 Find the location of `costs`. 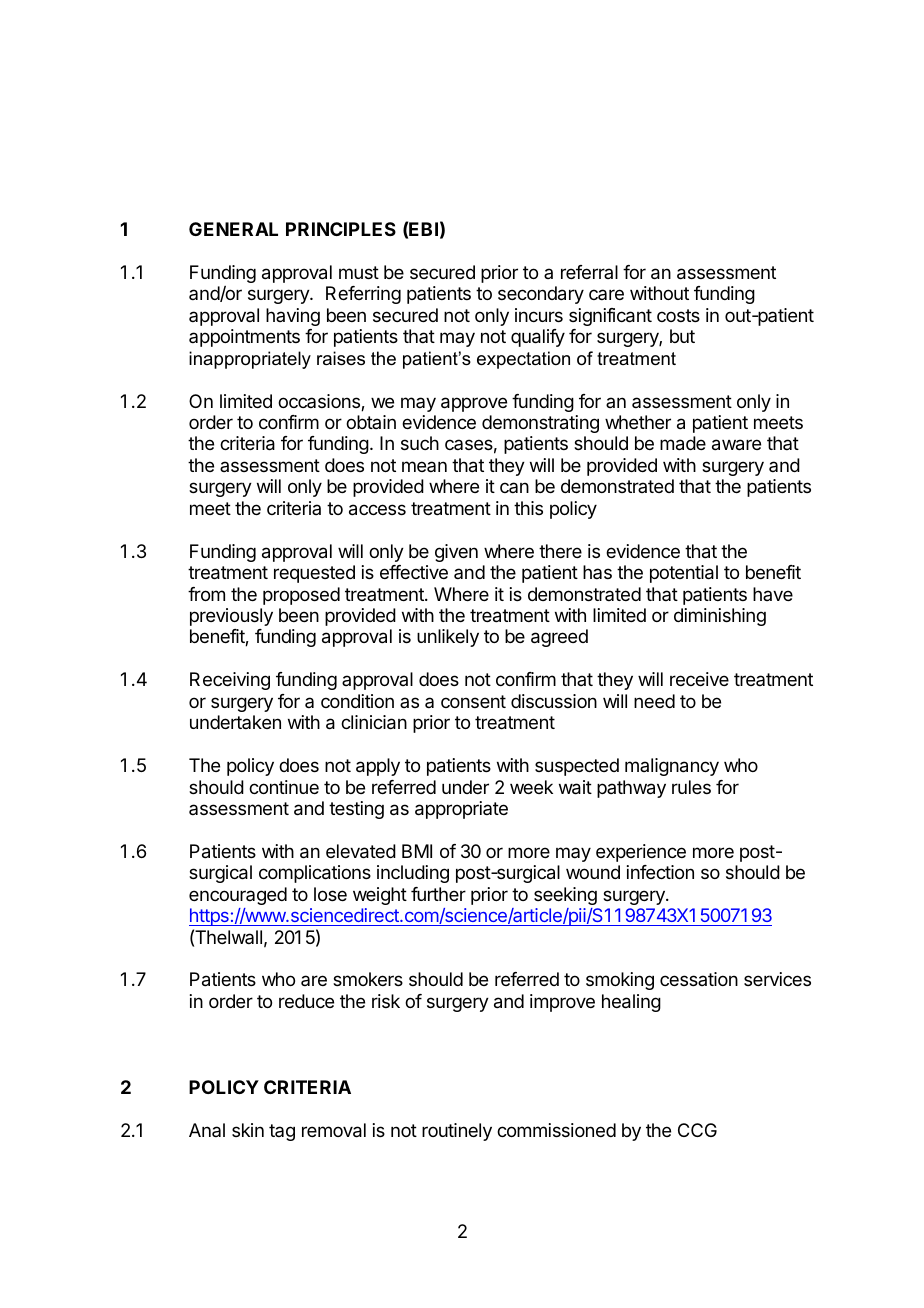

costs is located at coordinates (678, 315).
